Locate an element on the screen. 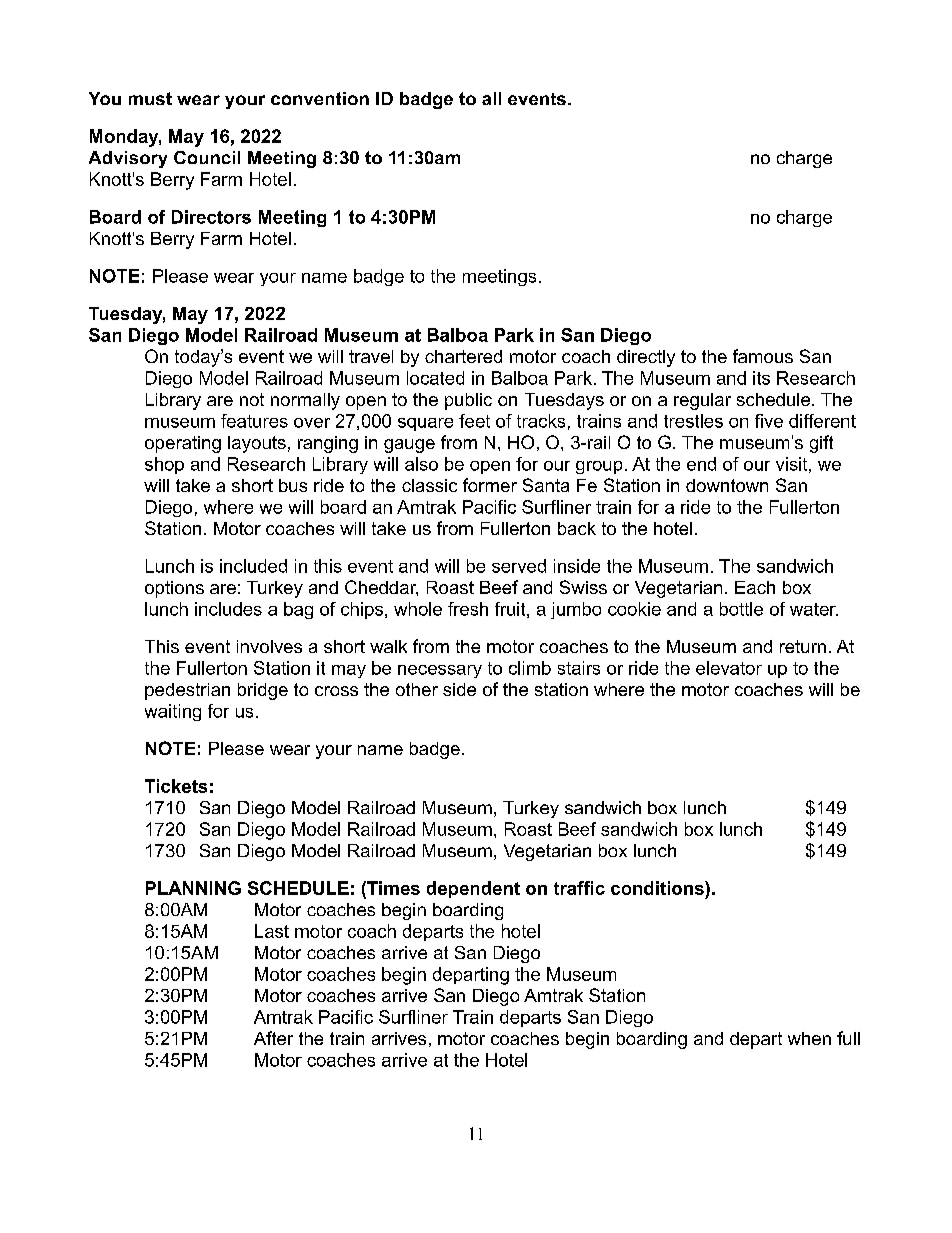  features is located at coordinates (254, 421).
